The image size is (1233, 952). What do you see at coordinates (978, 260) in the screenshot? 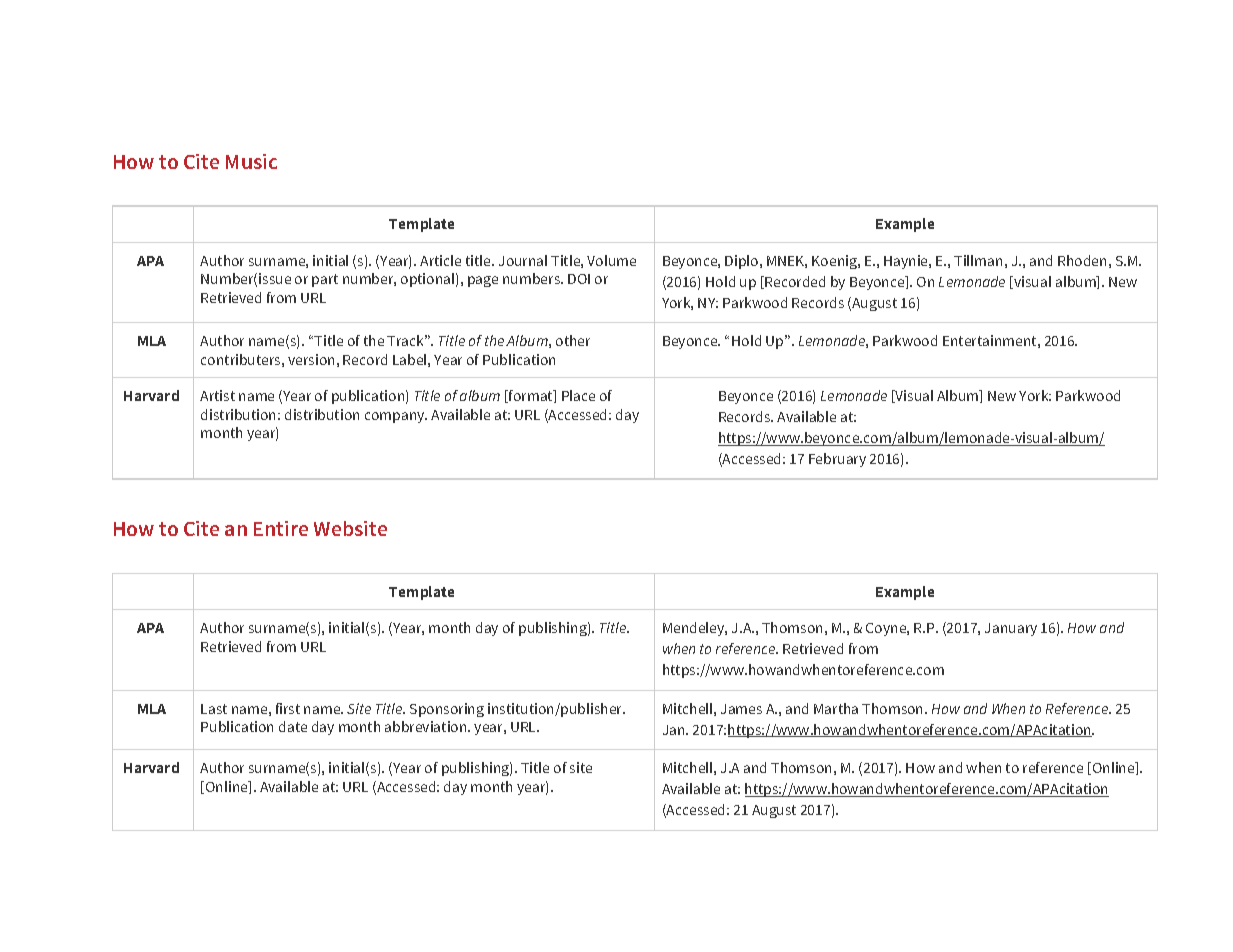
I see `Tillman` at bounding box center [978, 260].
